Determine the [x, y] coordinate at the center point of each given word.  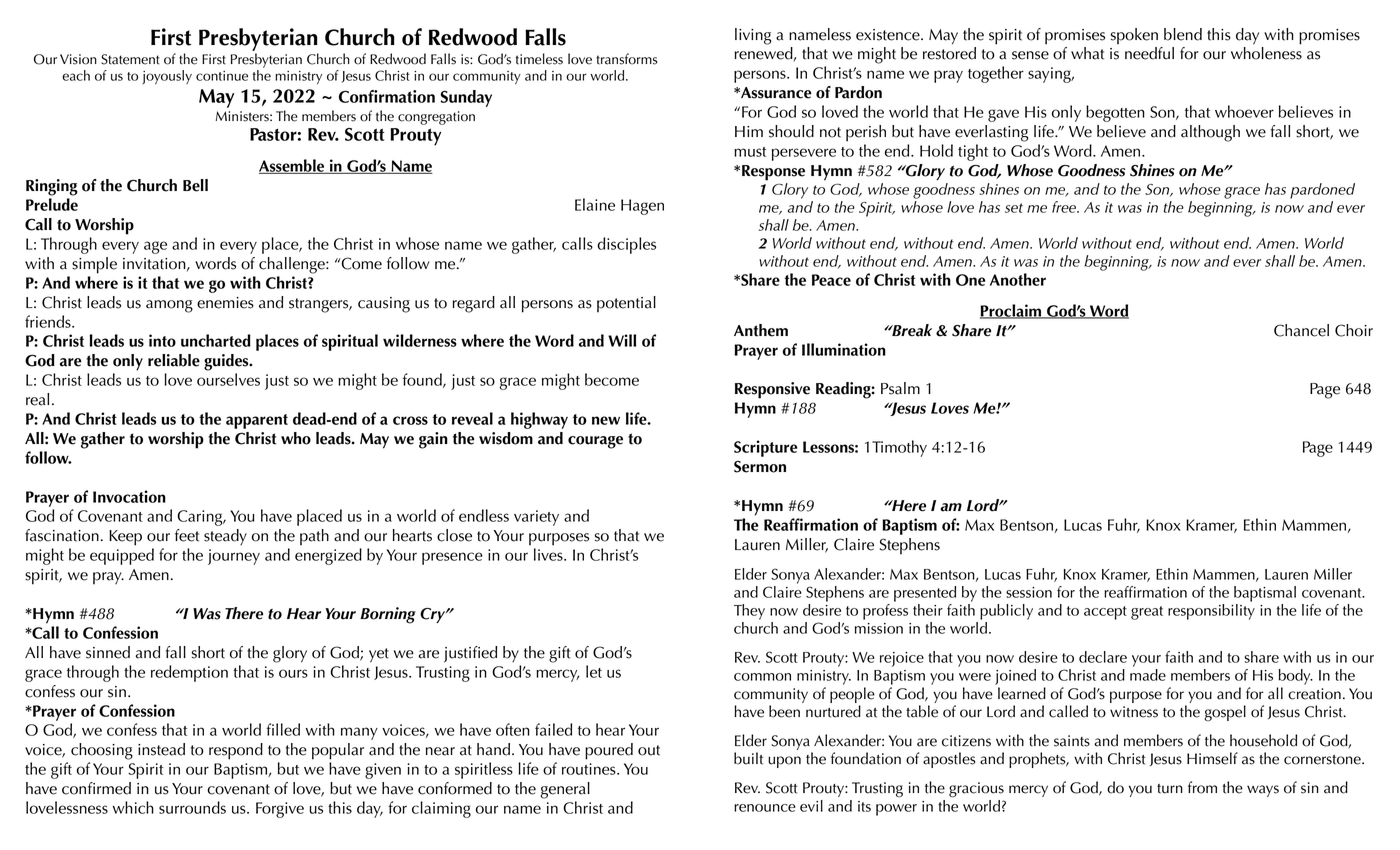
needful [1149, 53]
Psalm [900, 388]
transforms [627, 59]
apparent [257, 421]
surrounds [192, 807]
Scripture [765, 448]
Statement [130, 59]
